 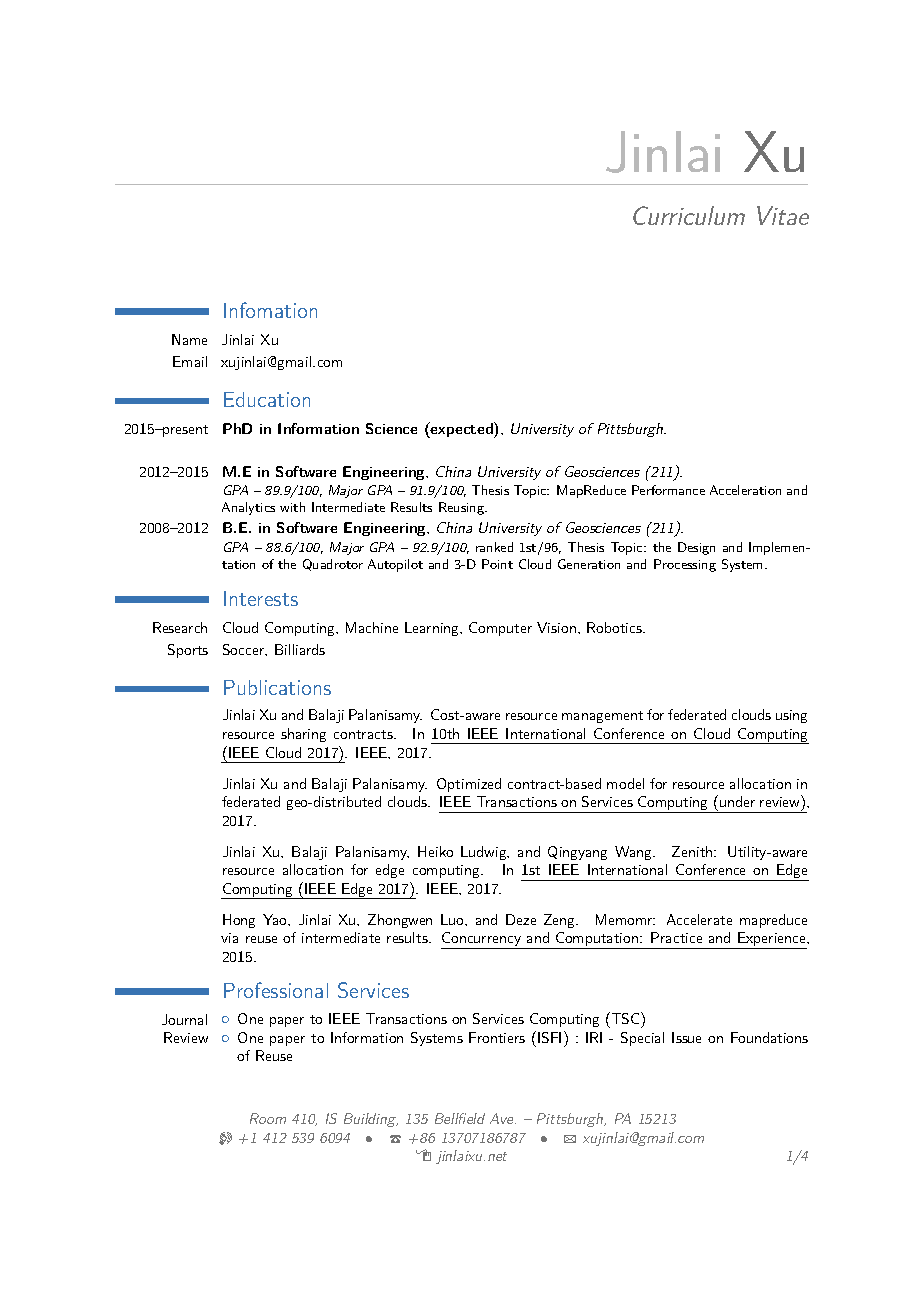 What do you see at coordinates (462, 430) in the image?
I see `expected` at bounding box center [462, 430].
